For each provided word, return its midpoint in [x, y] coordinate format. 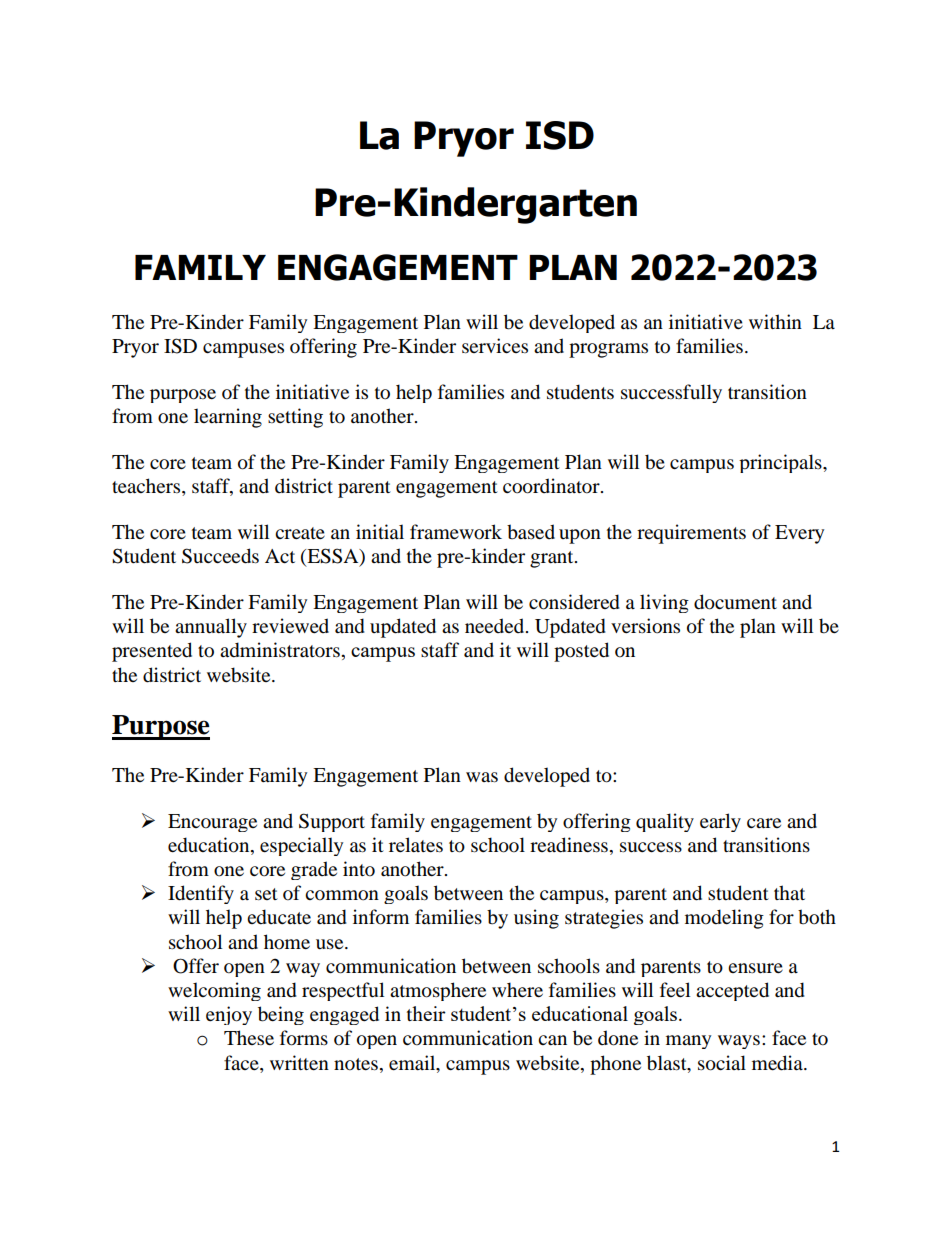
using [536, 919]
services [495, 346]
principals [781, 463]
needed [496, 626]
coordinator [552, 486]
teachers [147, 487]
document [735, 602]
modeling [724, 919]
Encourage [212, 823]
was [482, 777]
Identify [201, 894]
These [249, 1038]
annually [211, 628]
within [775, 321]
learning [228, 418]
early [720, 822]
